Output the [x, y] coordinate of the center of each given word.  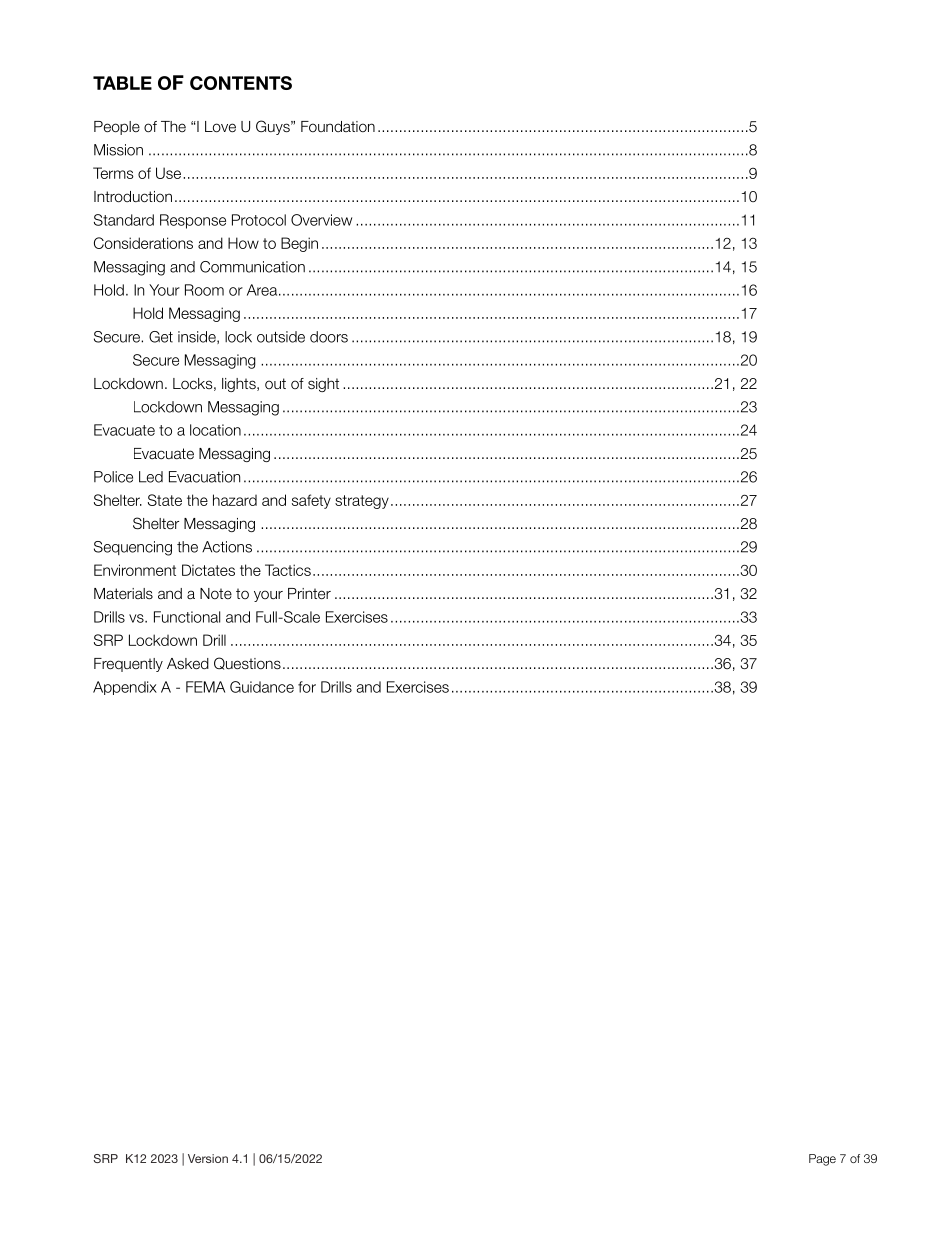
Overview [321, 220]
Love [220, 127]
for [307, 687]
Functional [187, 617]
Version [208, 1158]
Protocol [259, 220]
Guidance [262, 687]
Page [822, 1160]
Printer [309, 594]
